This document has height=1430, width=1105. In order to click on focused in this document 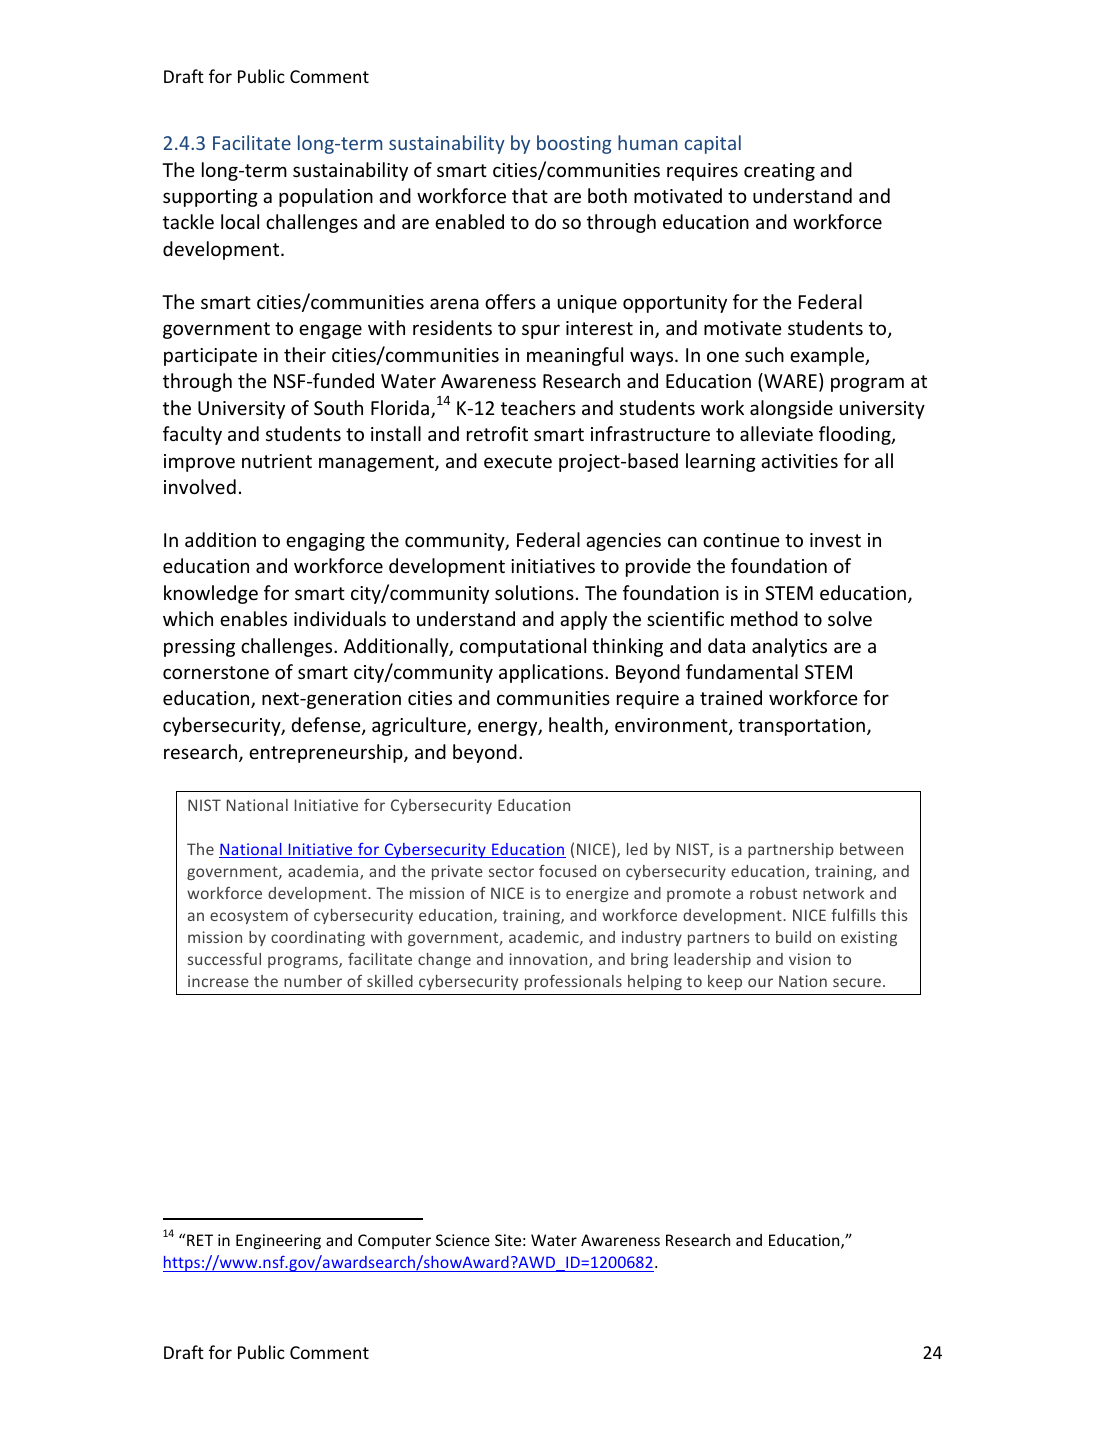, I will do `click(567, 871)`.
